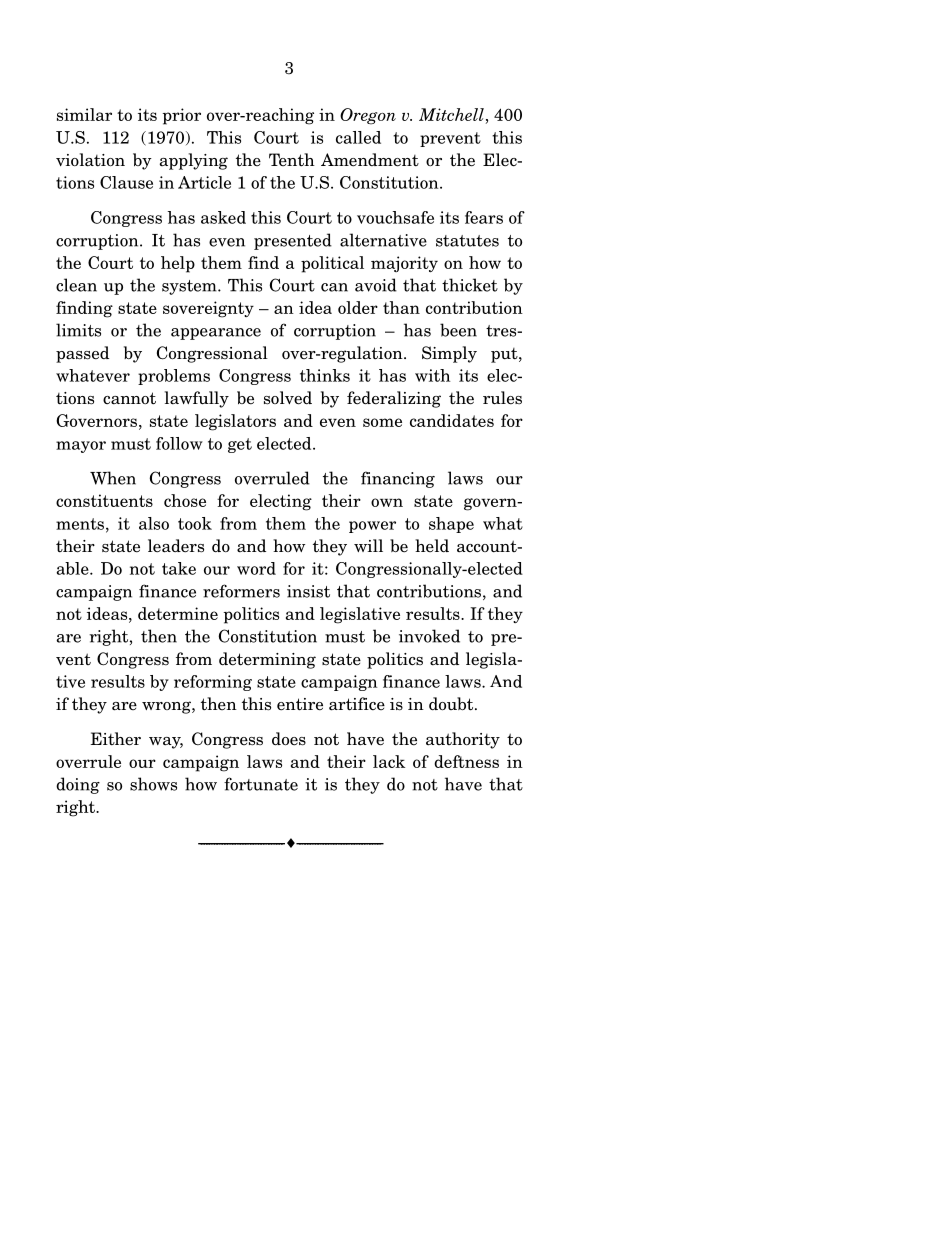  What do you see at coordinates (452, 420) in the screenshot?
I see `candidates` at bounding box center [452, 420].
